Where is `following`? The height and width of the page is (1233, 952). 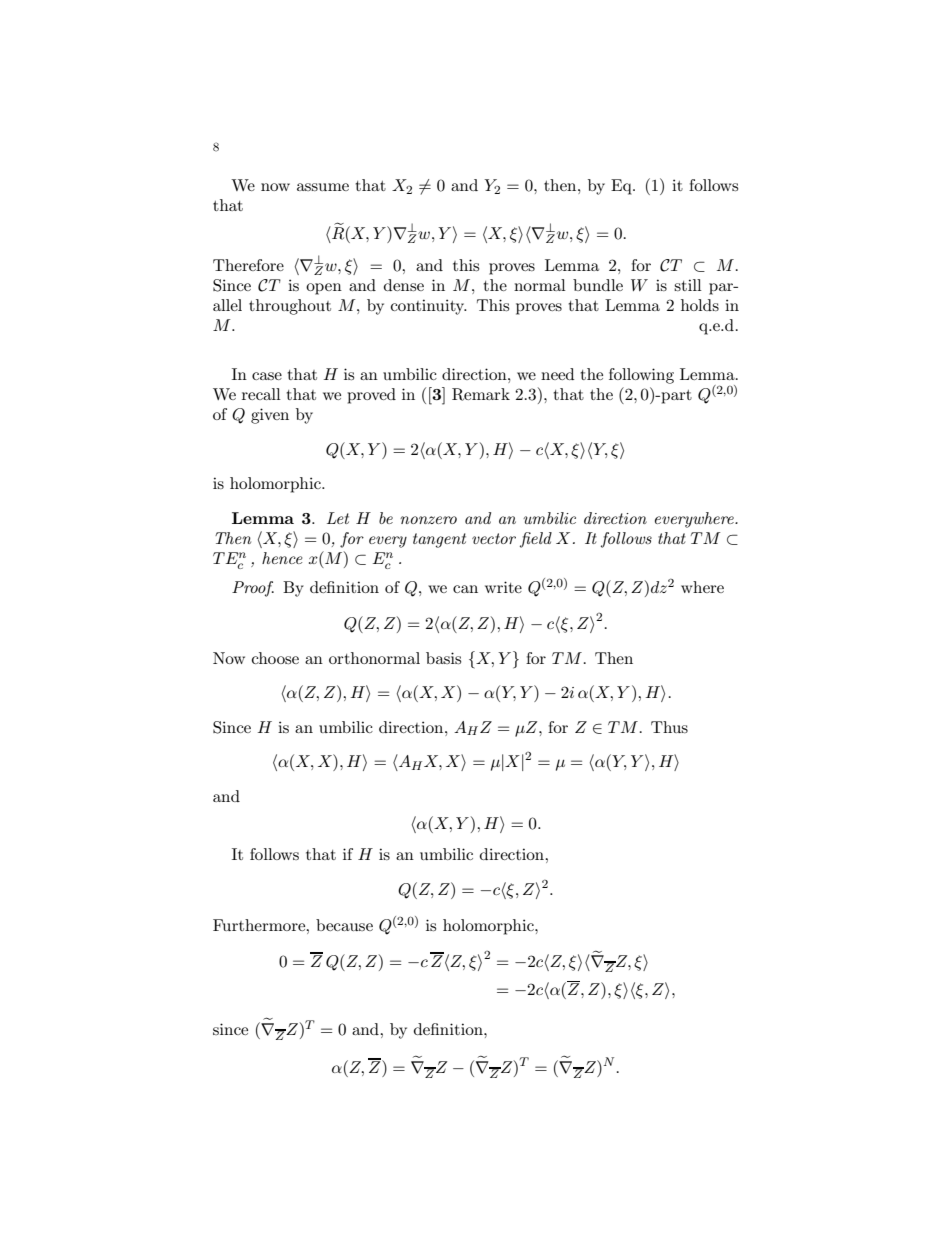
following is located at coordinates (641, 376).
